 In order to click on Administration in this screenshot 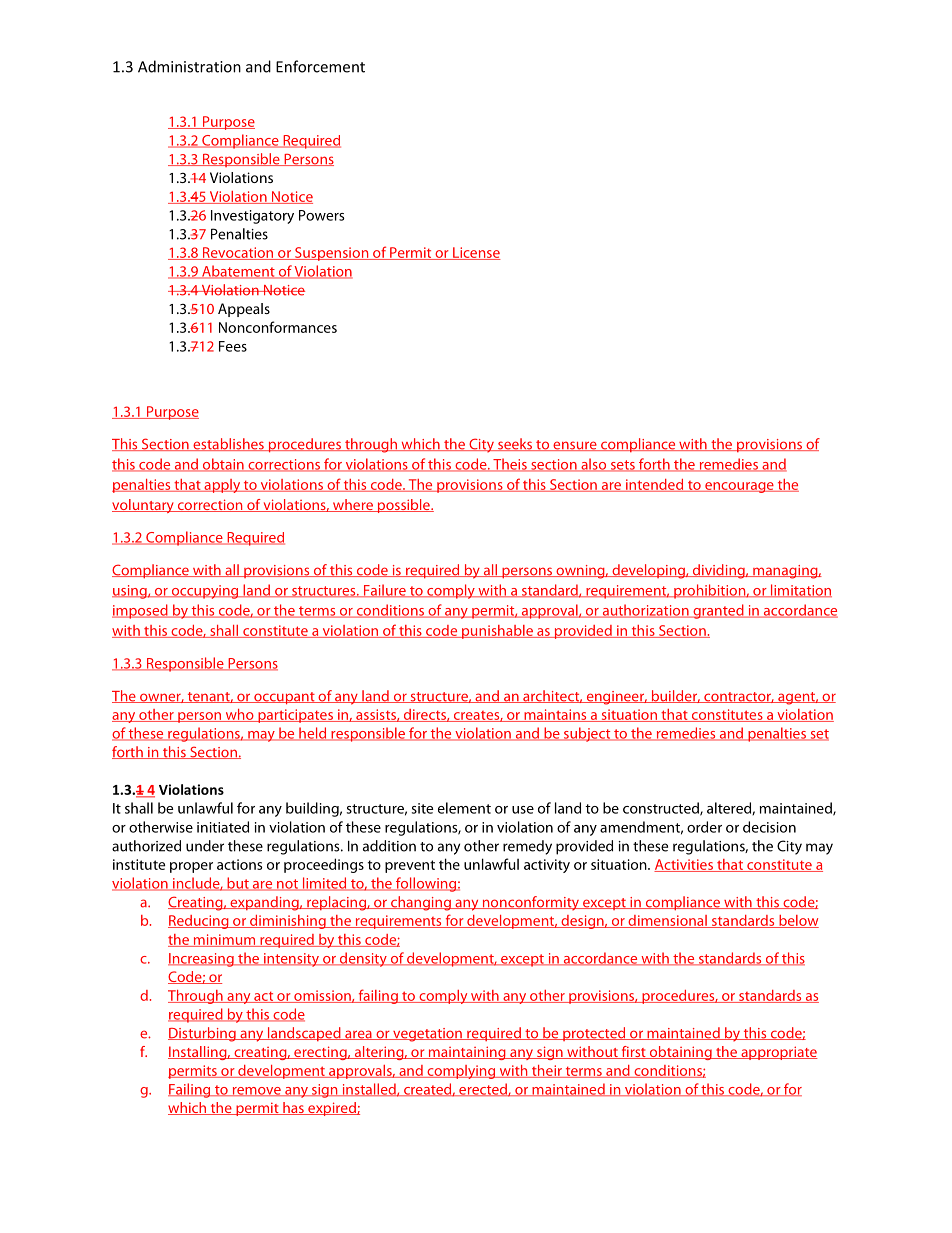, I will do `click(189, 66)`.
